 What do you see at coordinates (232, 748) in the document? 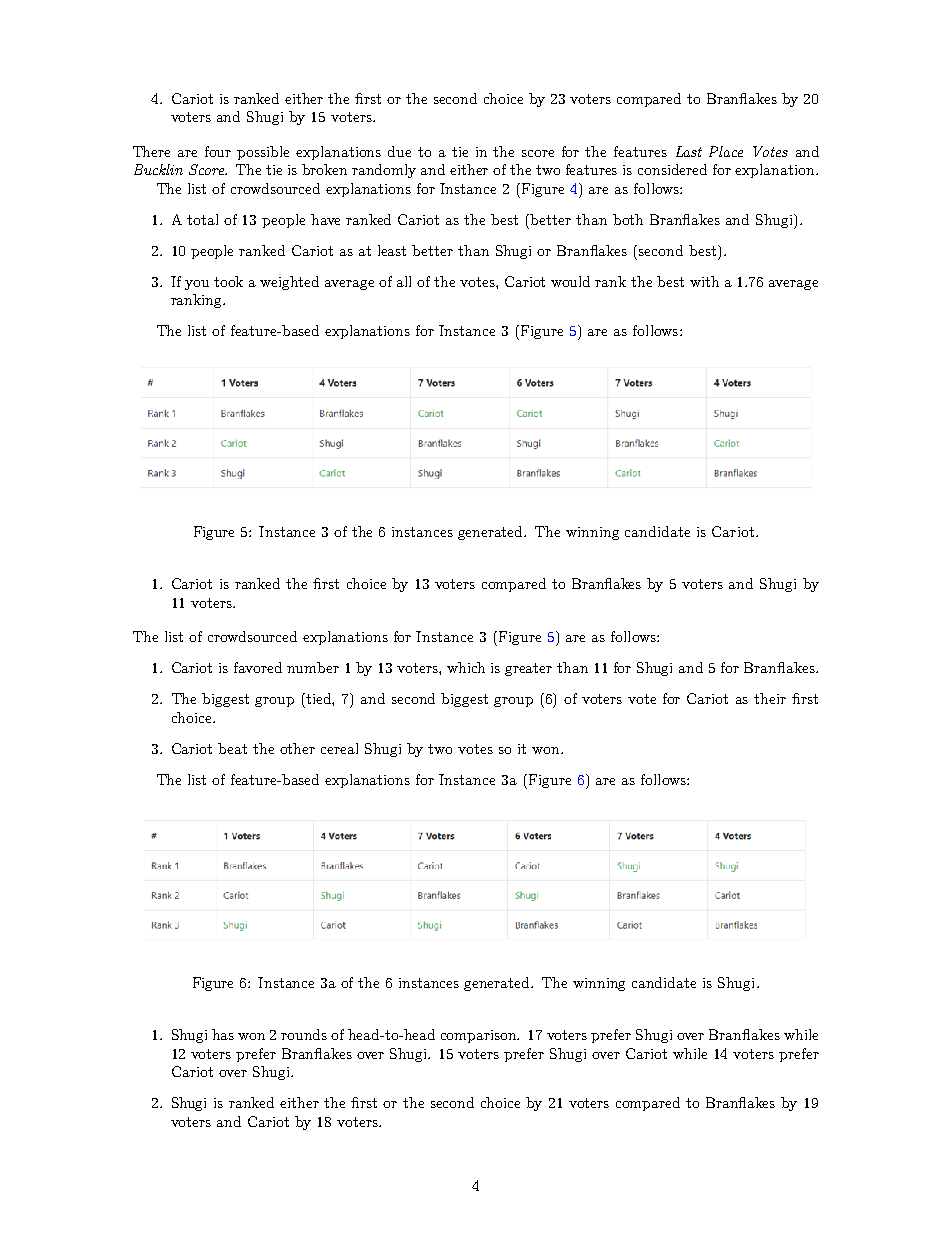
I see `beat` at bounding box center [232, 748].
